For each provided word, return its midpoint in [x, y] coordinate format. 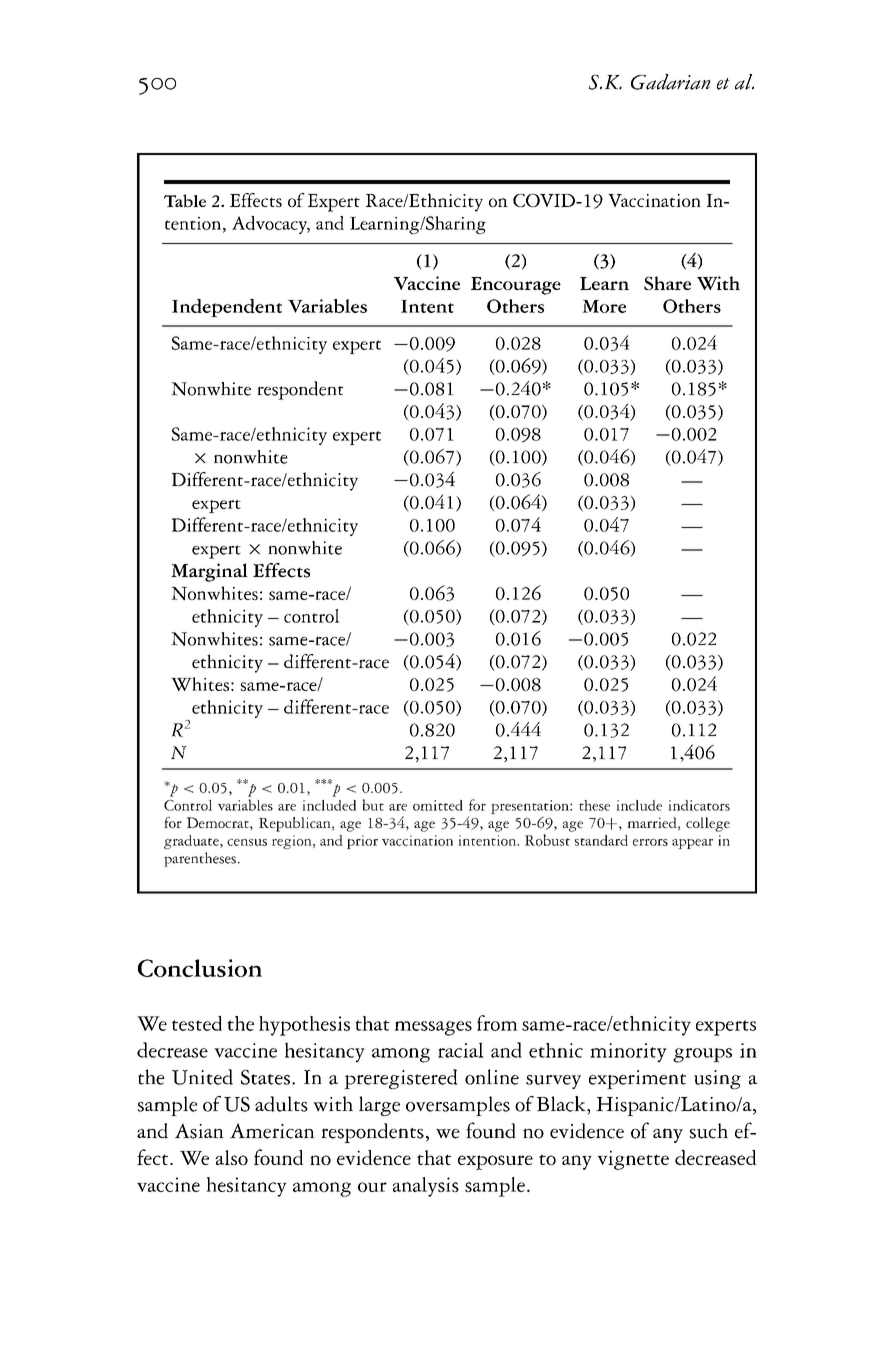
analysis [426, 1187]
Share [667, 283]
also [231, 1157]
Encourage [516, 286]
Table [185, 201]
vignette [633, 1160]
